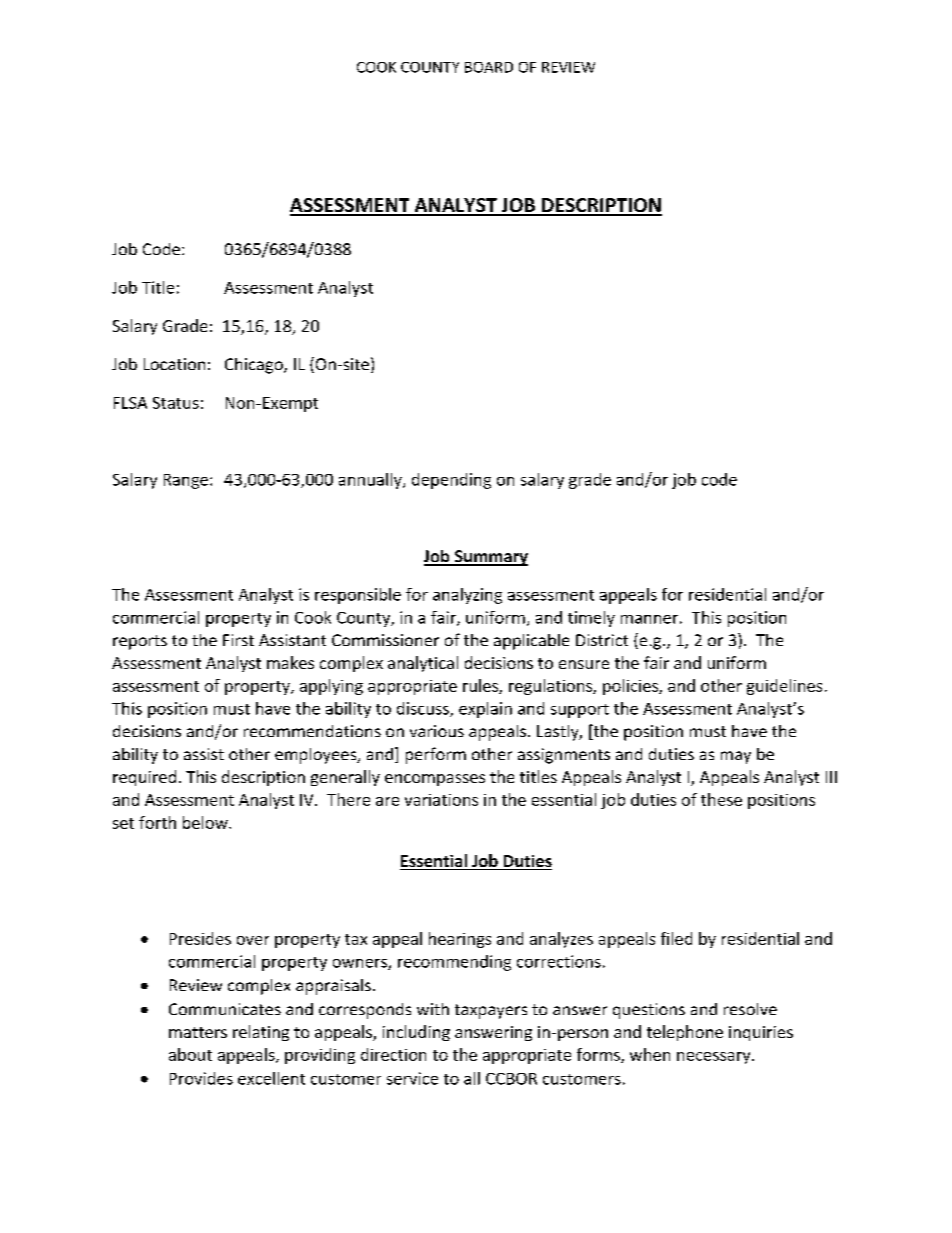 The height and width of the page is (1233, 952). Describe the element at coordinates (255, 366) in the page. I see `Chicago` at that location.
